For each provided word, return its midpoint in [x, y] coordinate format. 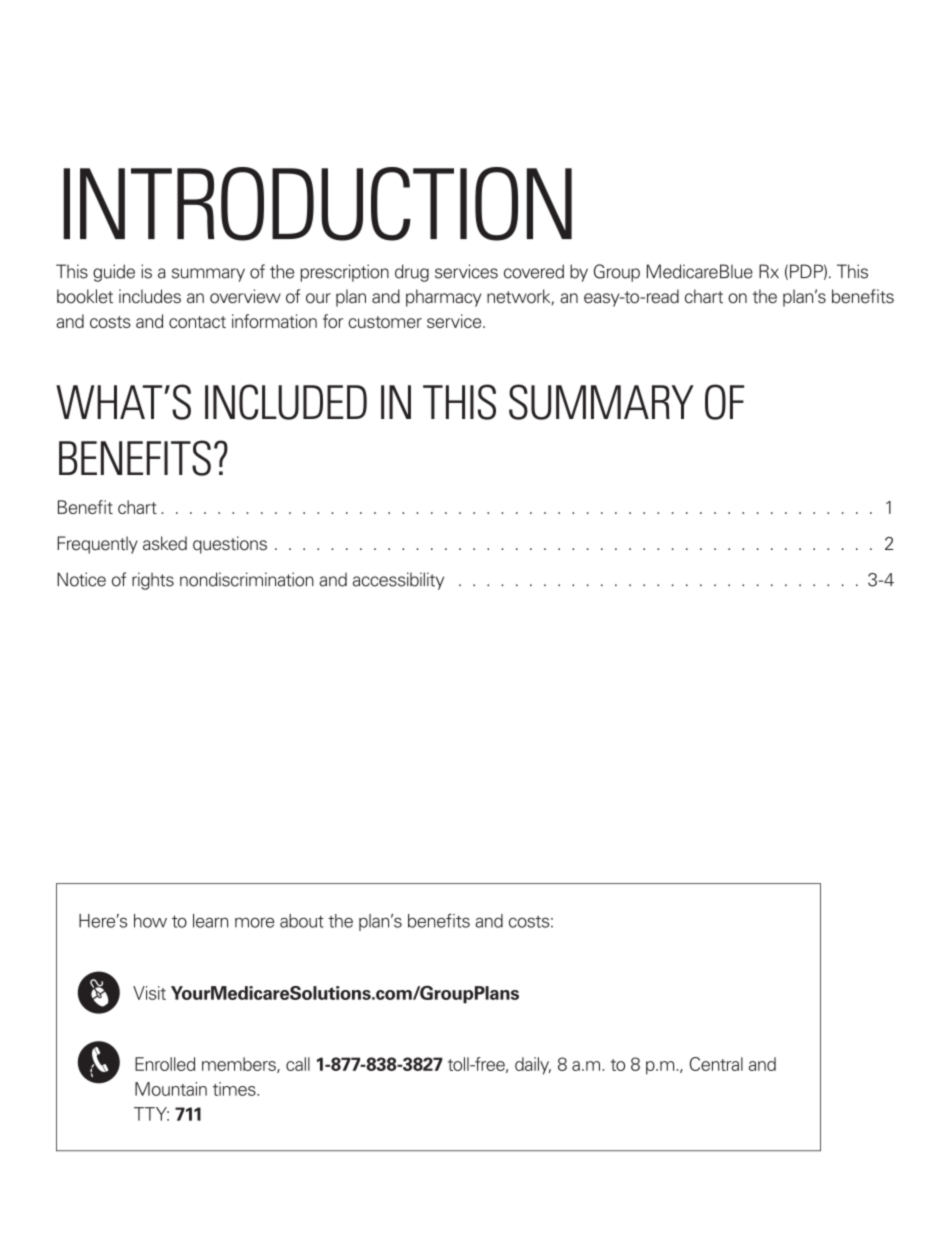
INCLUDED [286, 402]
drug [412, 273]
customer [385, 322]
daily [533, 1066]
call [298, 1064]
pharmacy [443, 298]
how [150, 921]
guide [114, 273]
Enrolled [165, 1064]
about [302, 921]
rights [153, 581]
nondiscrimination [247, 579]
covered [534, 271]
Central [716, 1064]
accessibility [398, 581]
